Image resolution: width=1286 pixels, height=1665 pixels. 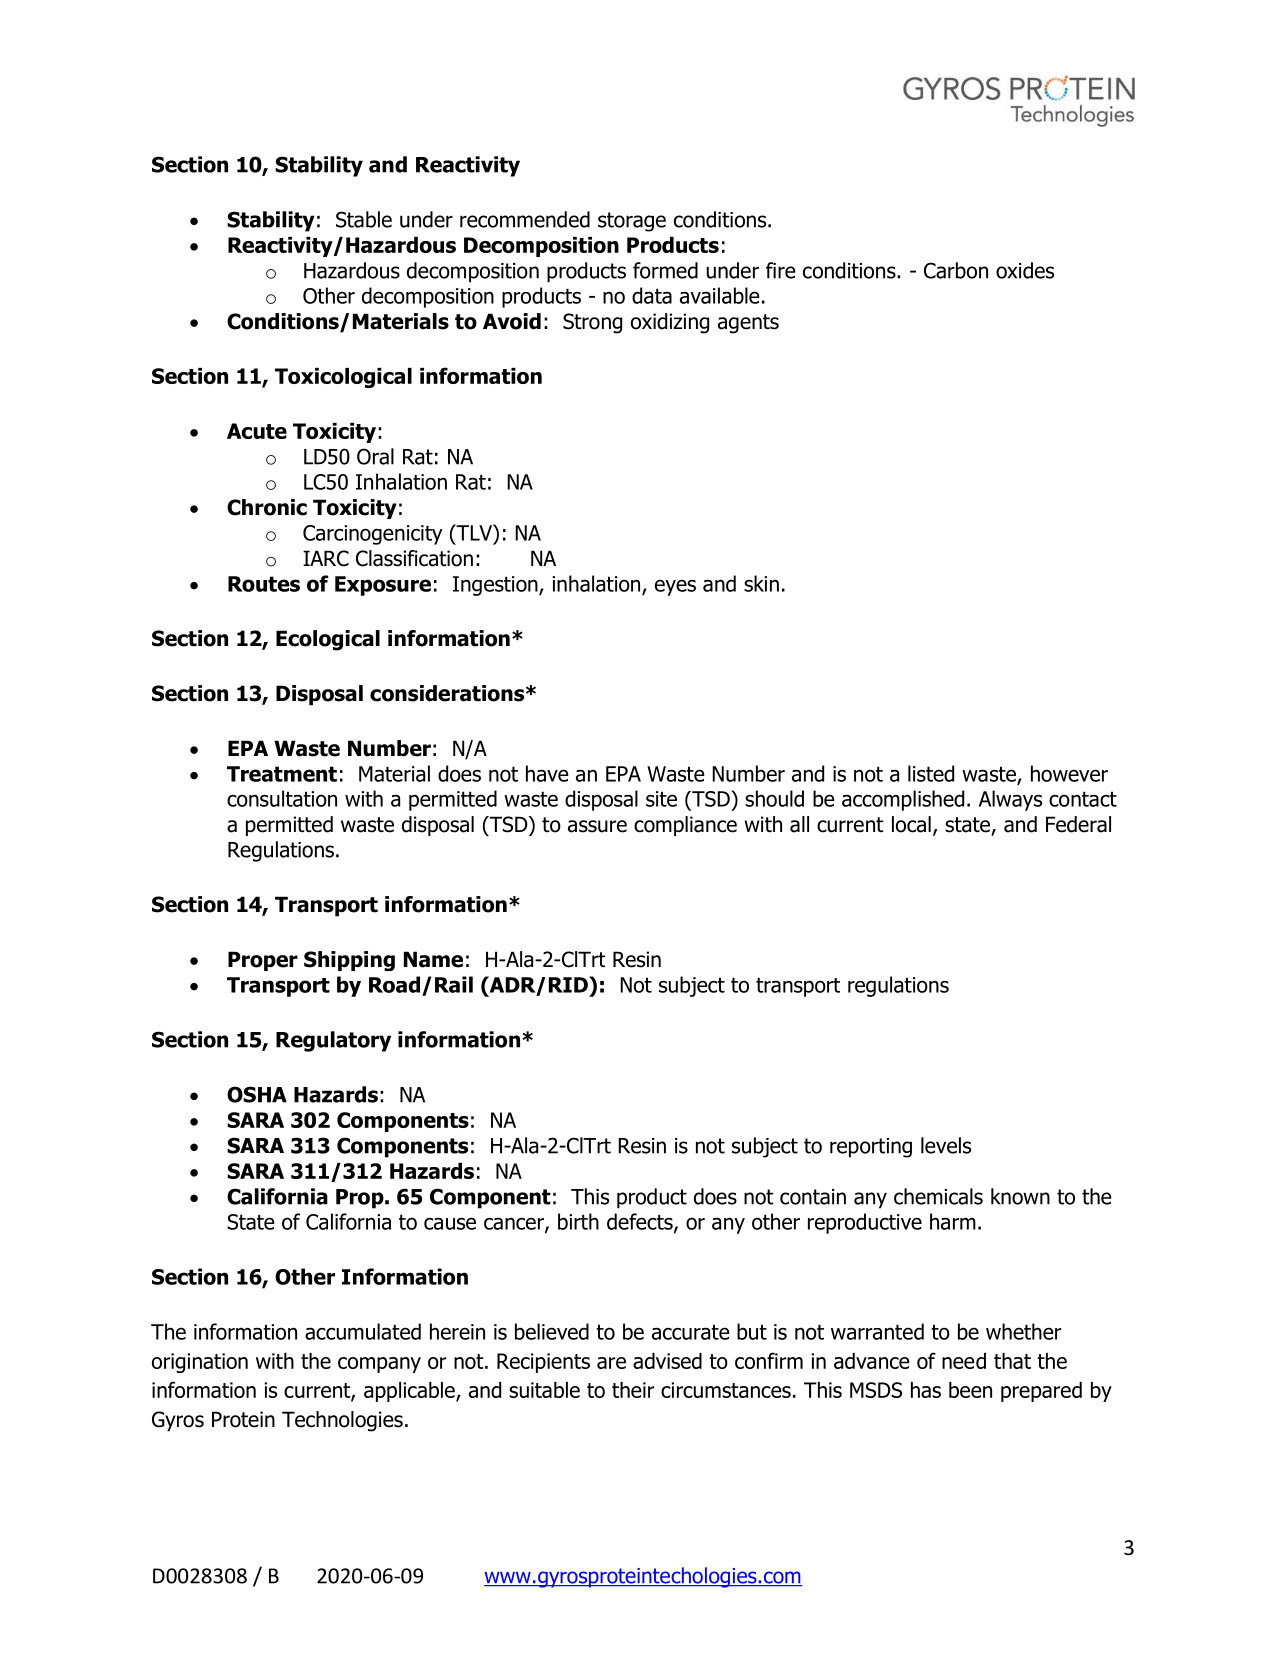 I want to click on Technologies, so click(x=342, y=1421).
